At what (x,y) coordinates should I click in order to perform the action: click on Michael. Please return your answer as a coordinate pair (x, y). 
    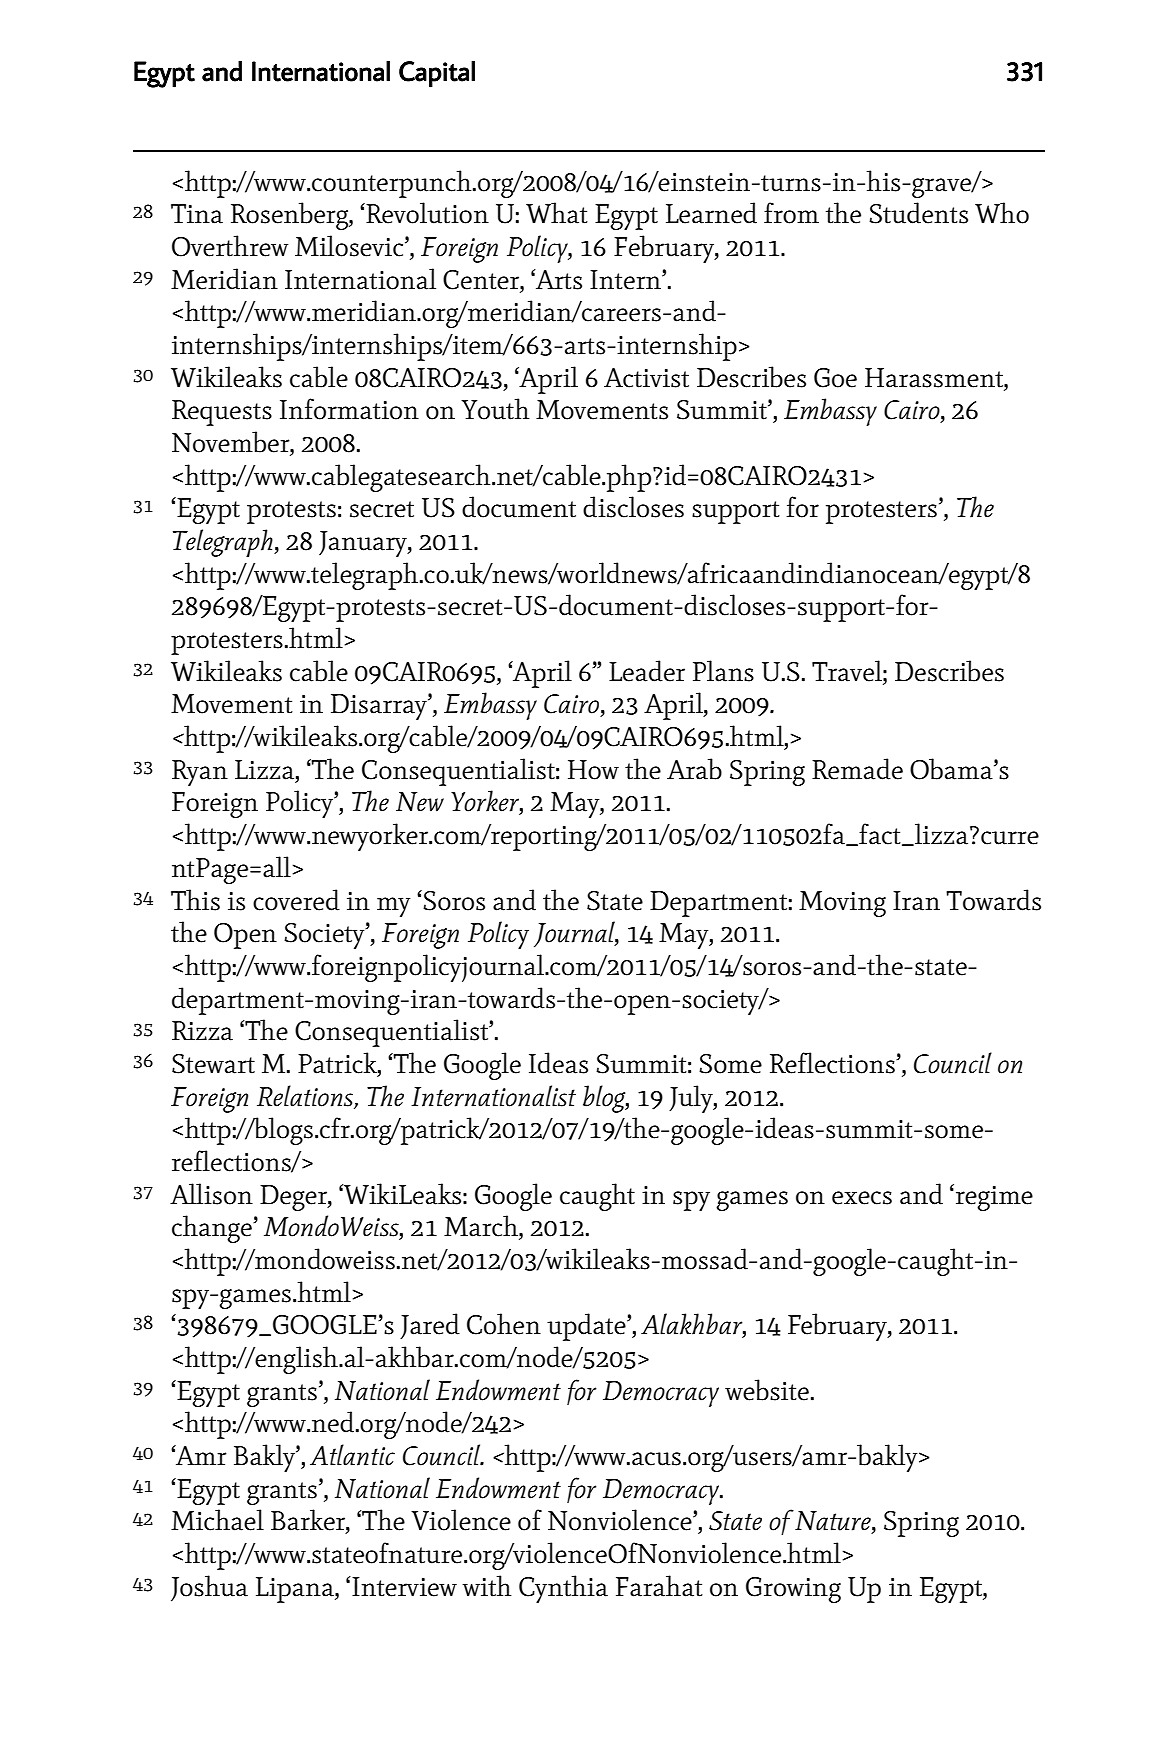
    Looking at the image, I should click on (217, 1520).
